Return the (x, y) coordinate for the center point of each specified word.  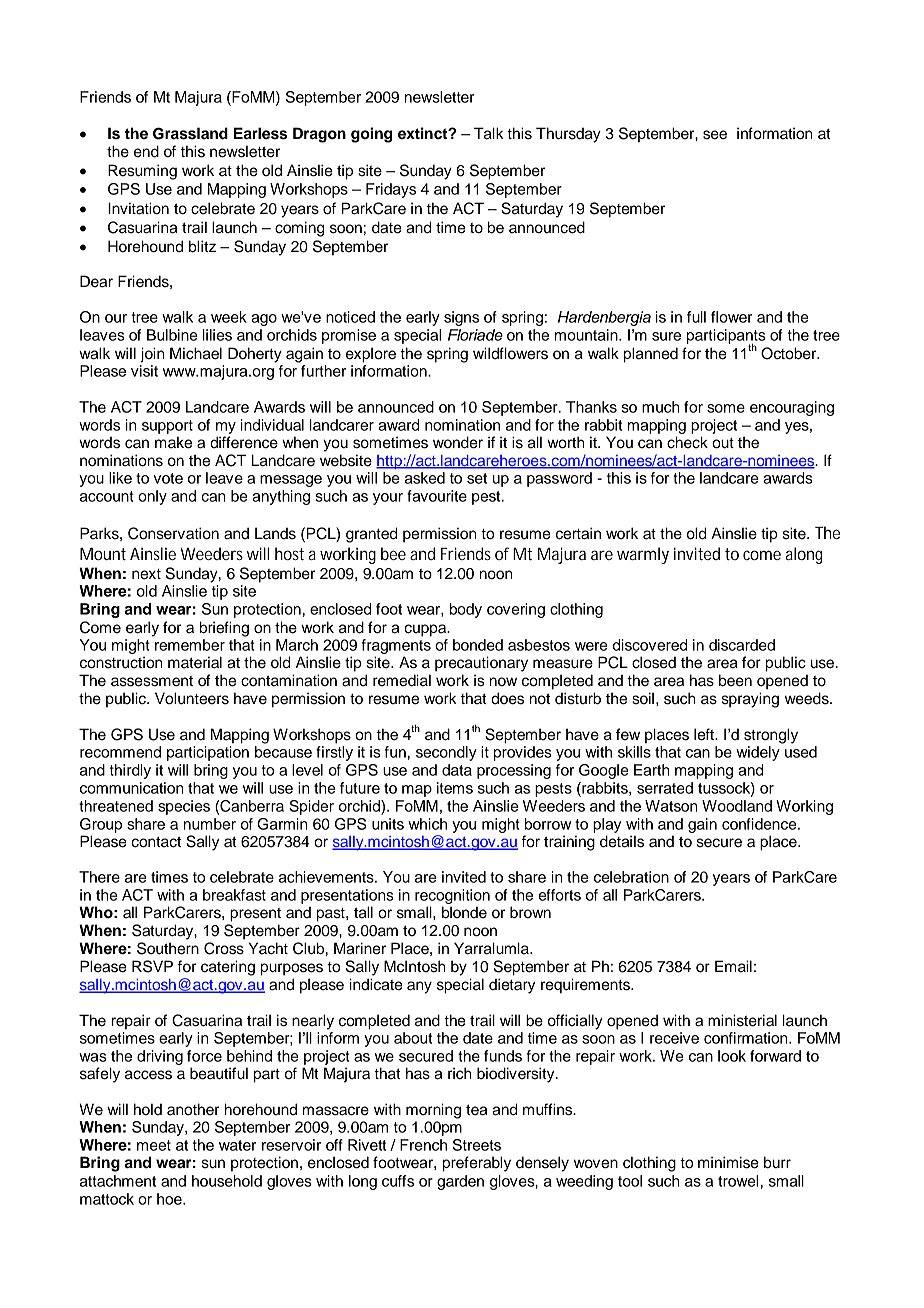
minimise (728, 1162)
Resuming (142, 172)
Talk (489, 133)
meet (154, 1145)
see (715, 135)
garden (460, 1182)
